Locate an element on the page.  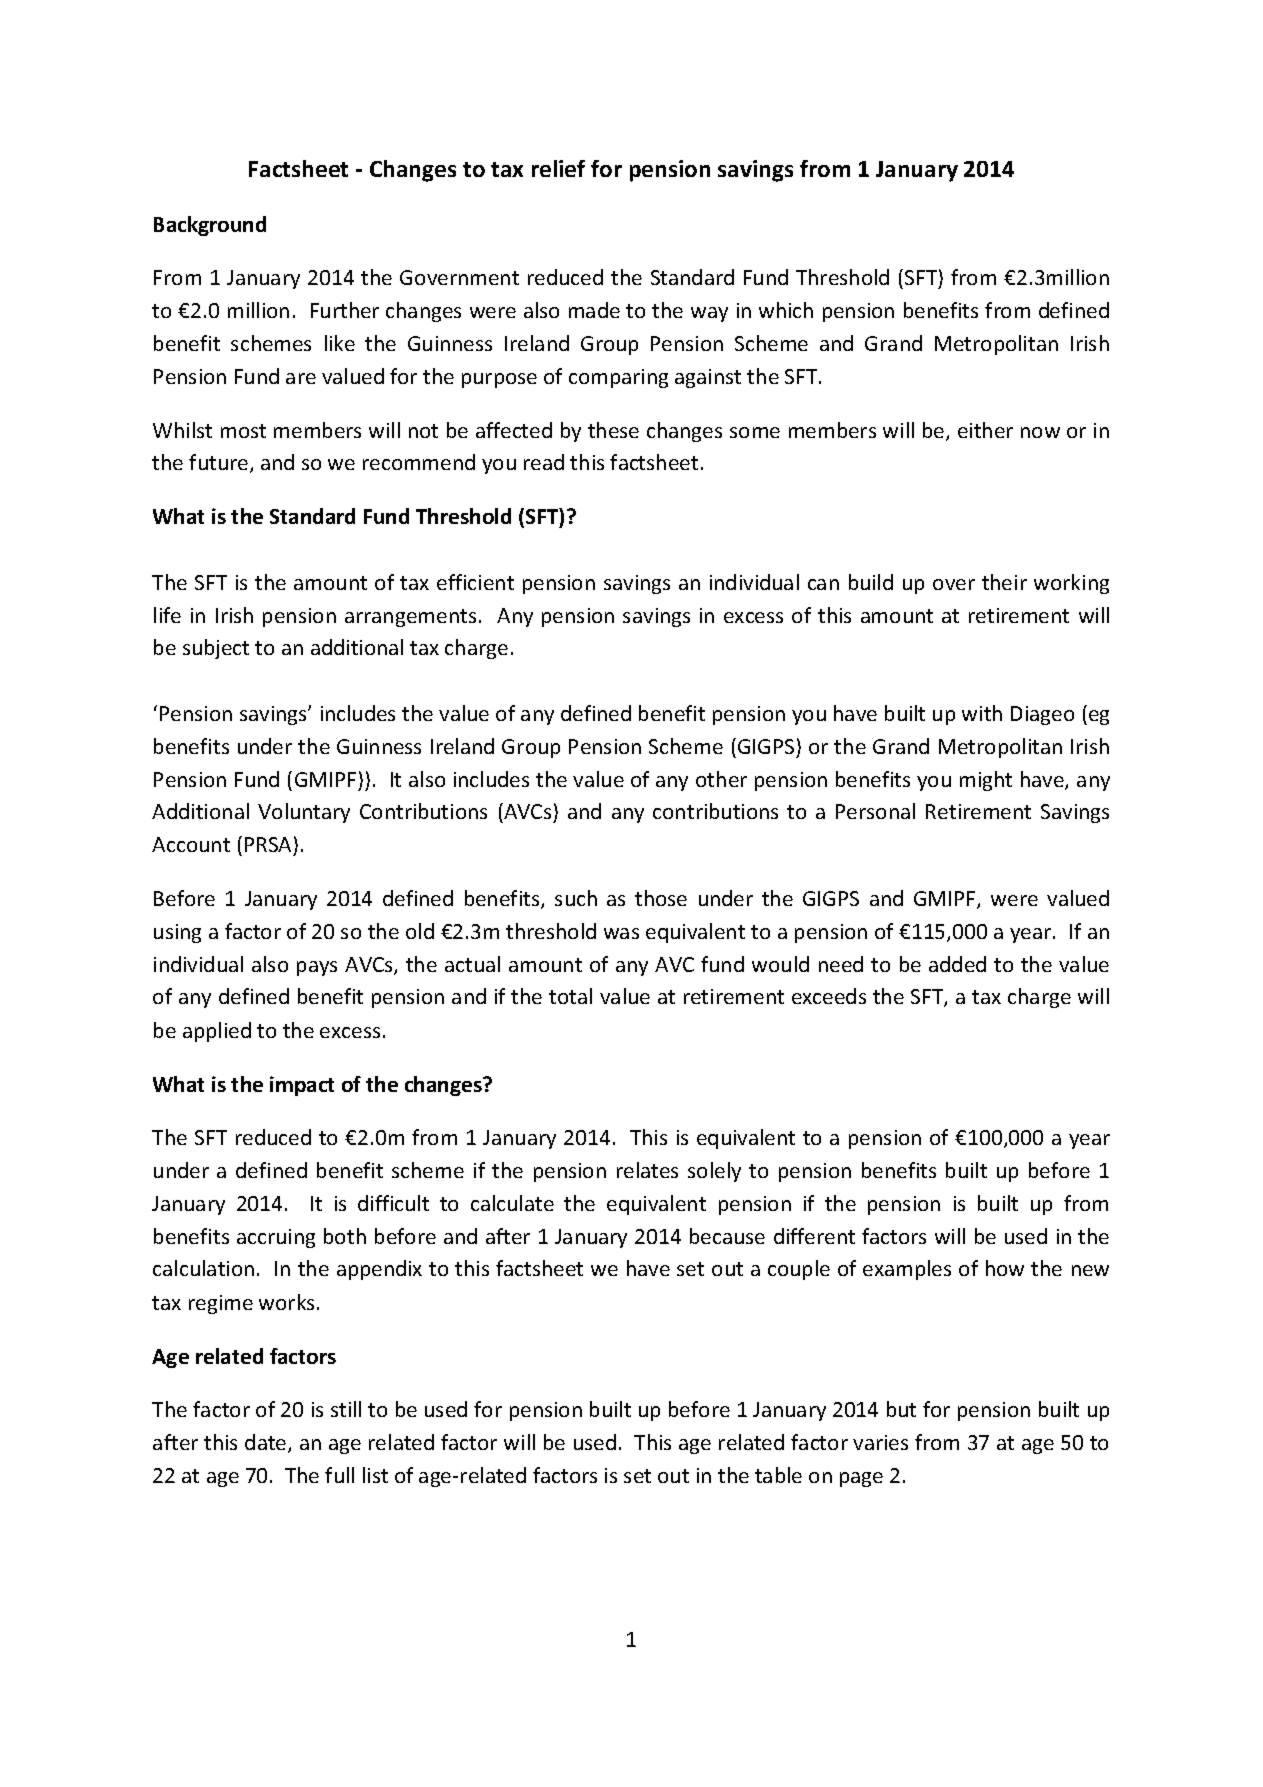
Background is located at coordinates (210, 226).
